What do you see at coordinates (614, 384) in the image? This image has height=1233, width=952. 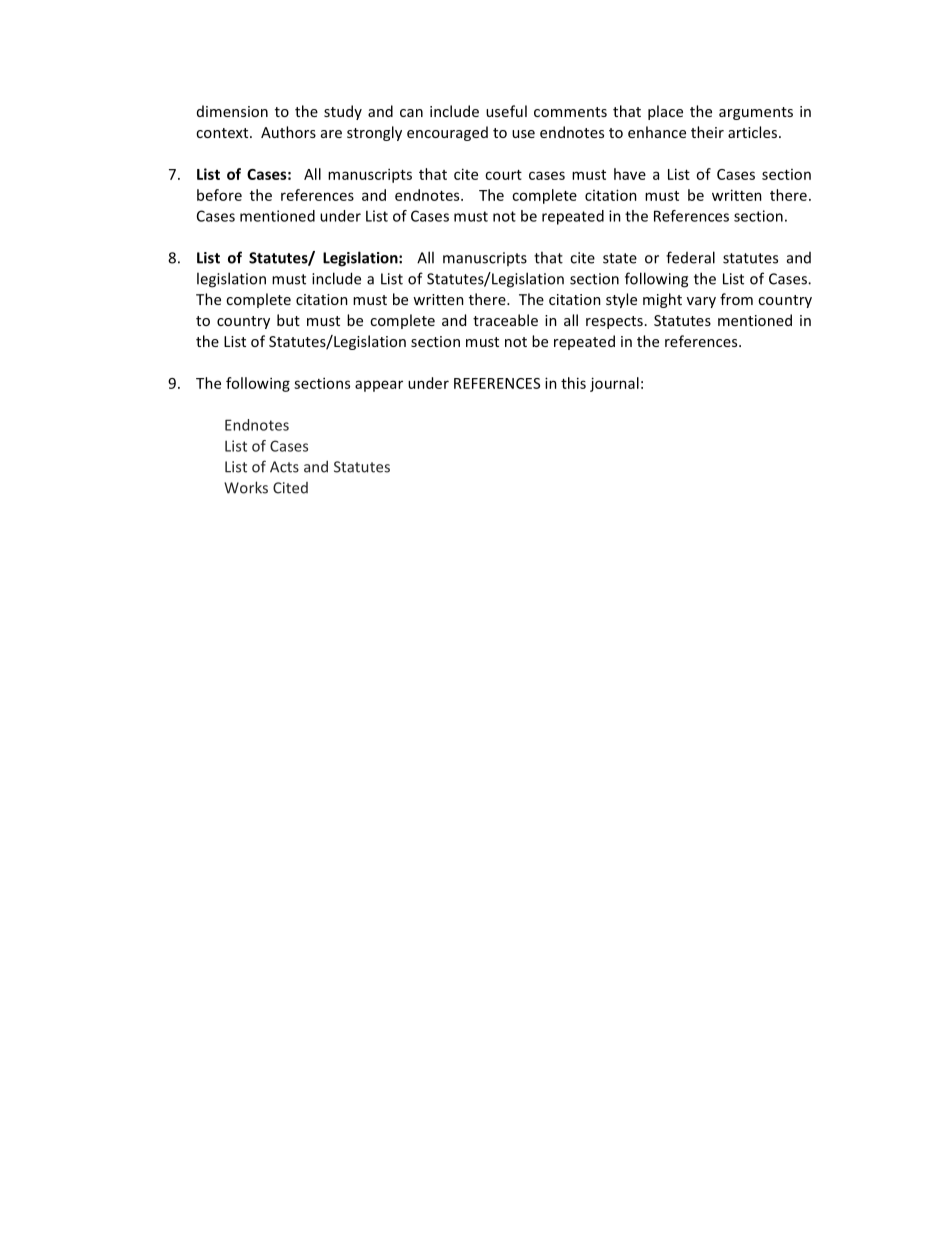 I see `journal` at bounding box center [614, 384].
